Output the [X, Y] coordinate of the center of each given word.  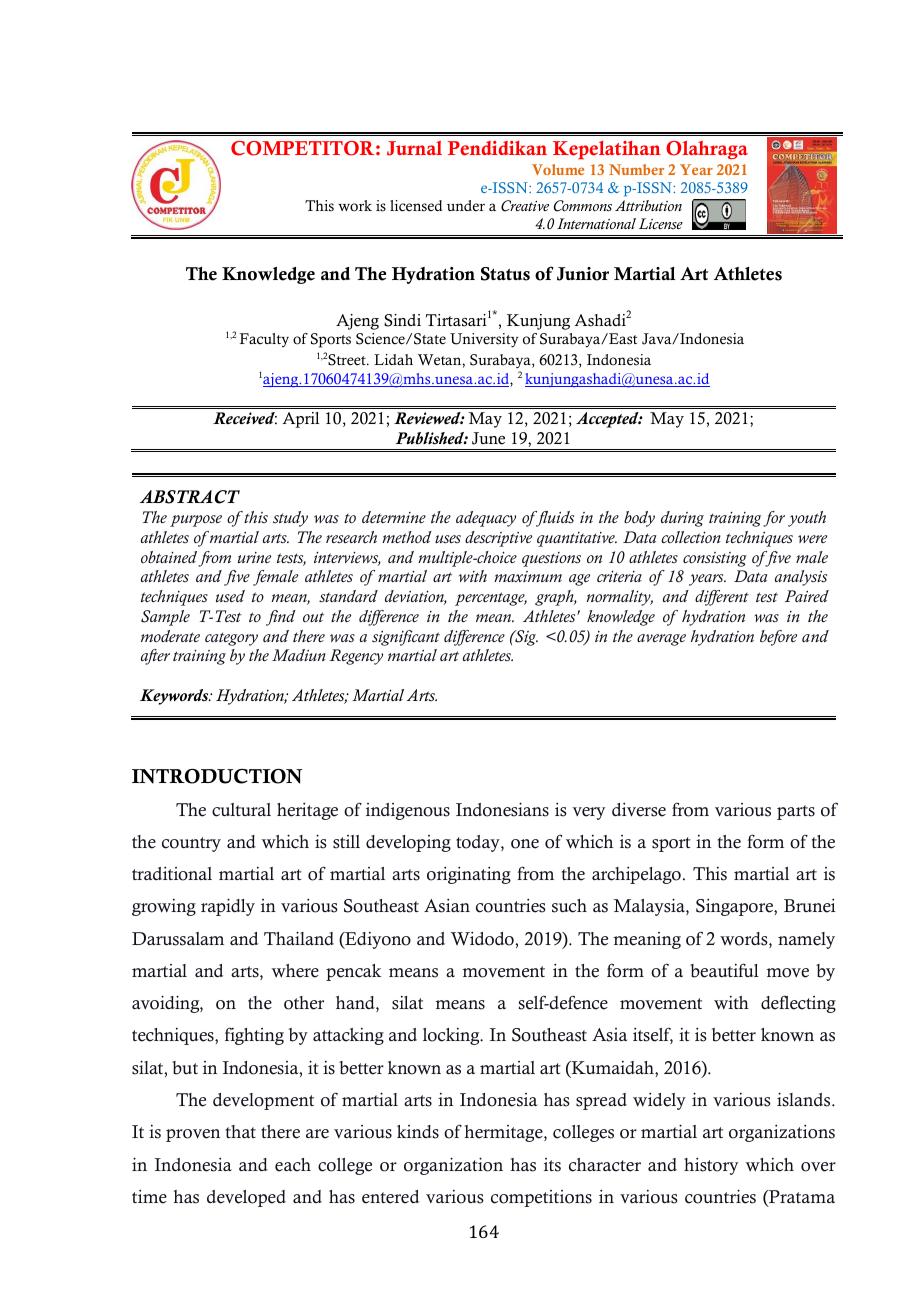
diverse [639, 809]
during [682, 519]
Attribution [648, 206]
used [230, 596]
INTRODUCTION [217, 776]
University [484, 340]
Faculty [264, 340]
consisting [715, 559]
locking [452, 1036]
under [466, 206]
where [295, 971]
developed [246, 1198]
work [355, 206]
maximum [528, 576]
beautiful [724, 970]
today [479, 843]
